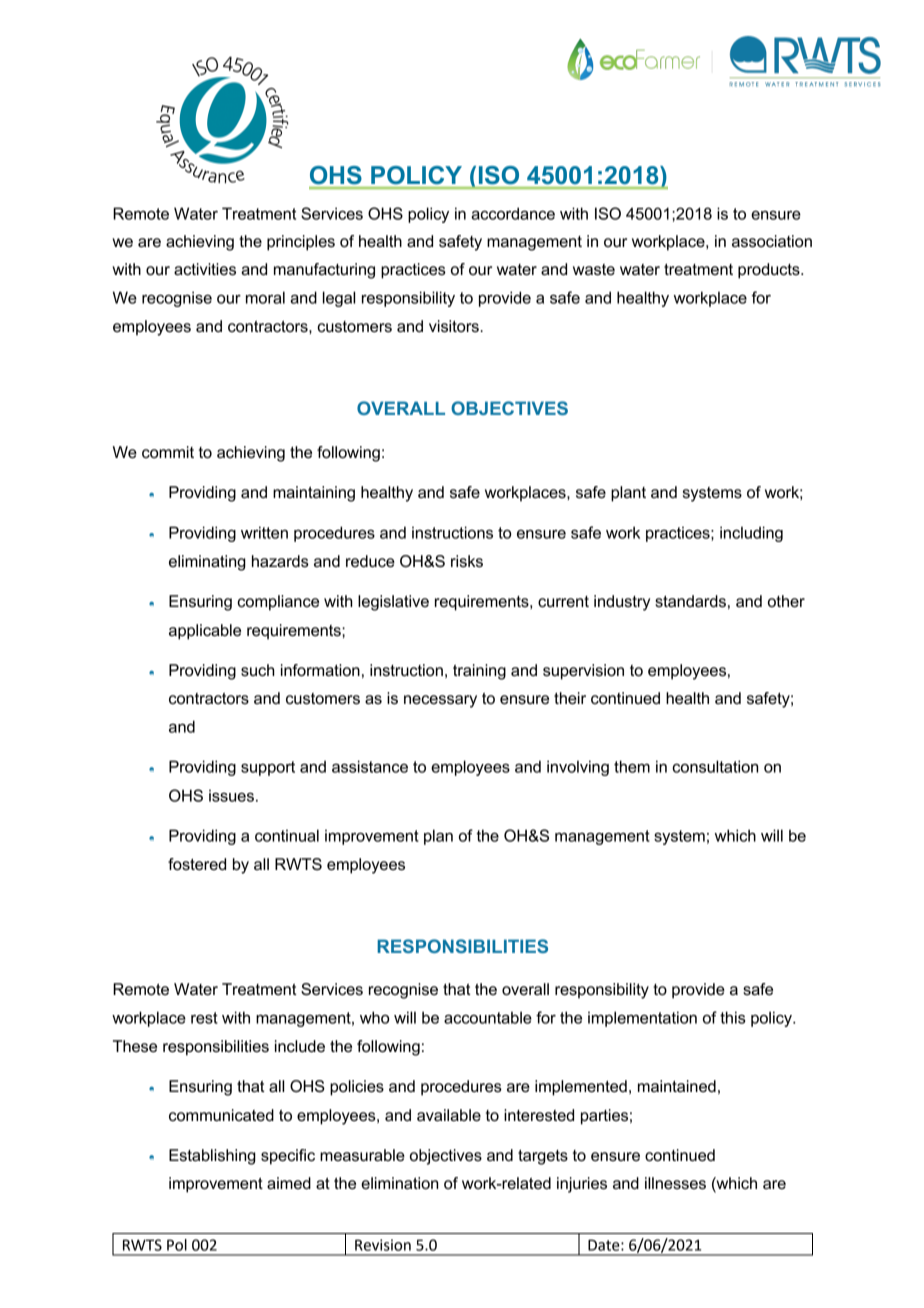 The width and height of the page is (924, 1308). Describe the element at coordinates (268, 768) in the page. I see `support` at that location.
